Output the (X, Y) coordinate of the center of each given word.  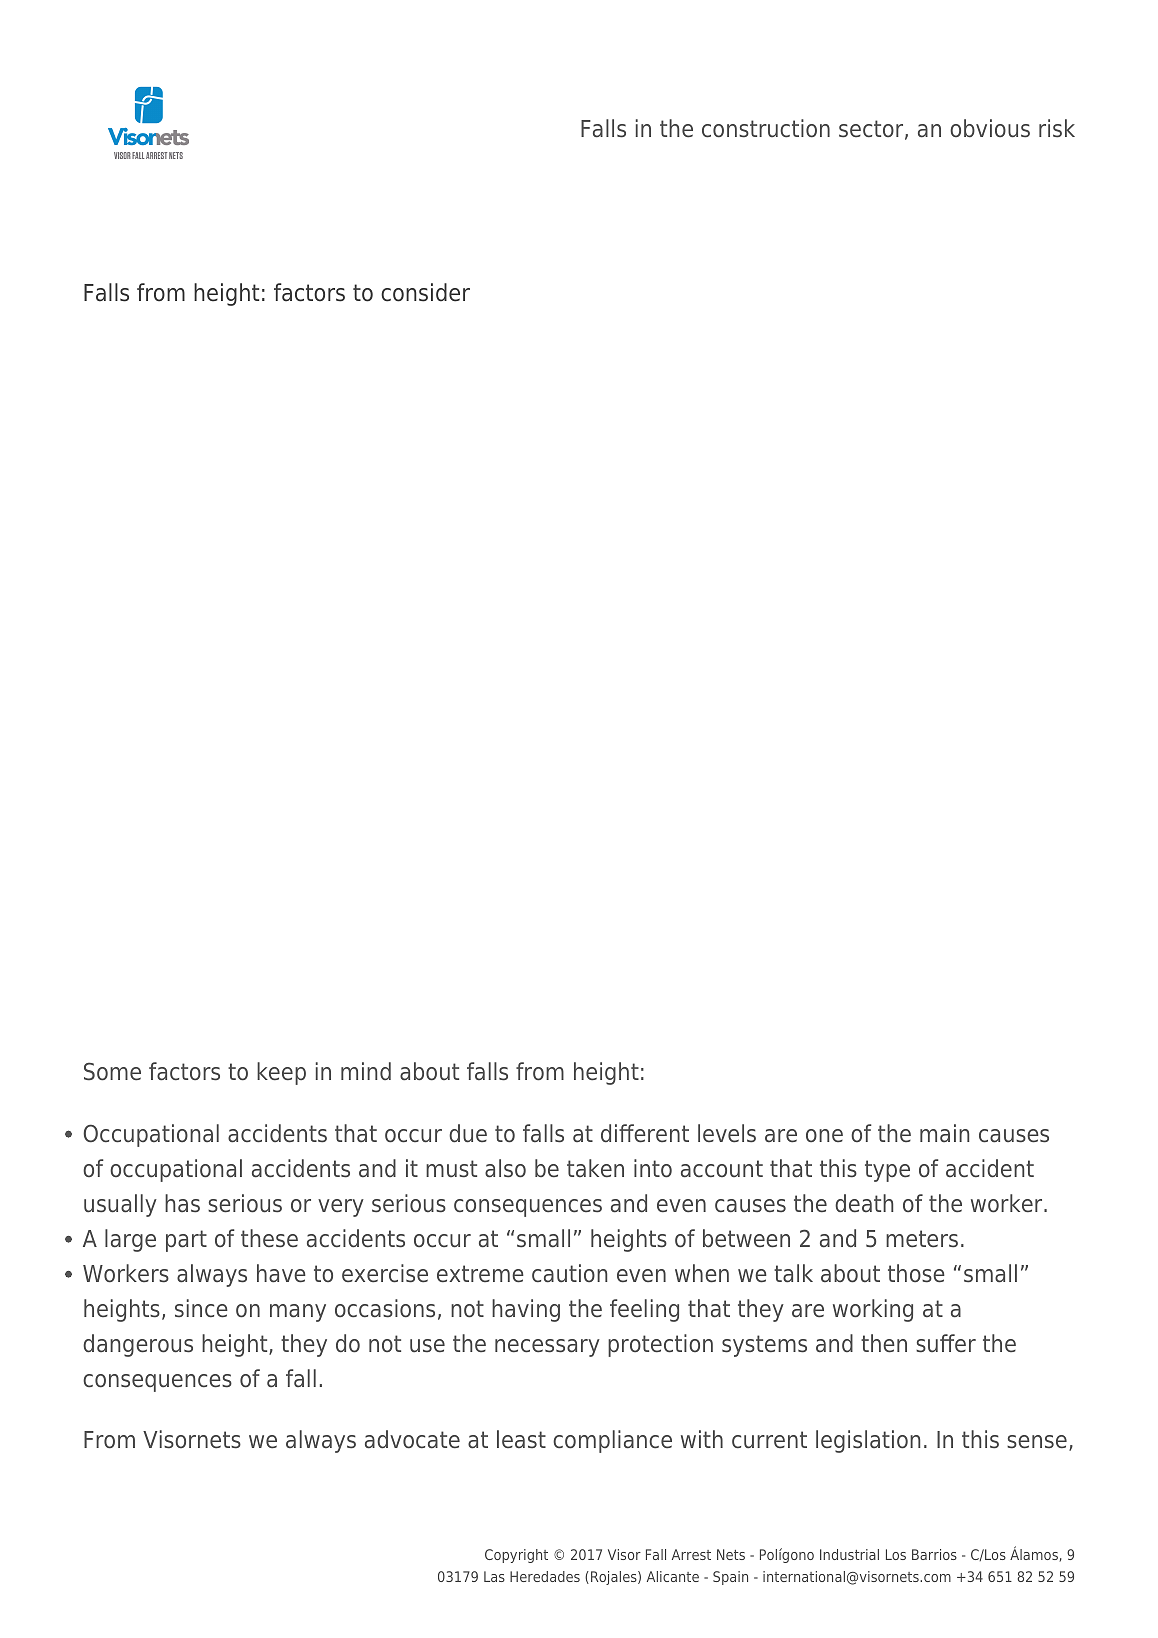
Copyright (516, 1556)
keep (281, 1073)
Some (112, 1071)
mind (366, 1071)
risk (1057, 128)
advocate (412, 1439)
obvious (990, 128)
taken (595, 1168)
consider (425, 292)
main (944, 1133)
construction (766, 128)
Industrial (849, 1554)
